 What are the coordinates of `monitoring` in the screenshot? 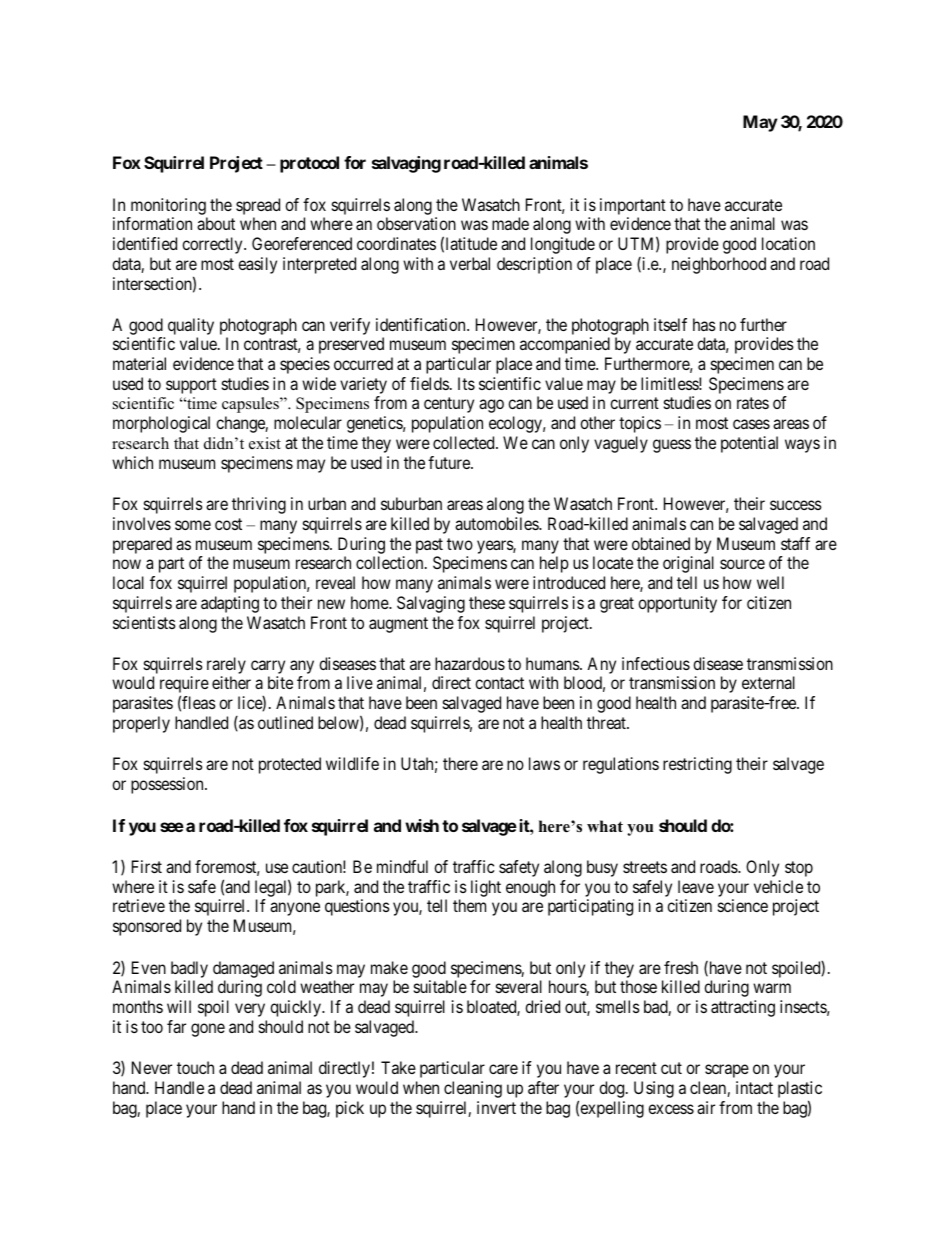 It's located at (168, 206).
